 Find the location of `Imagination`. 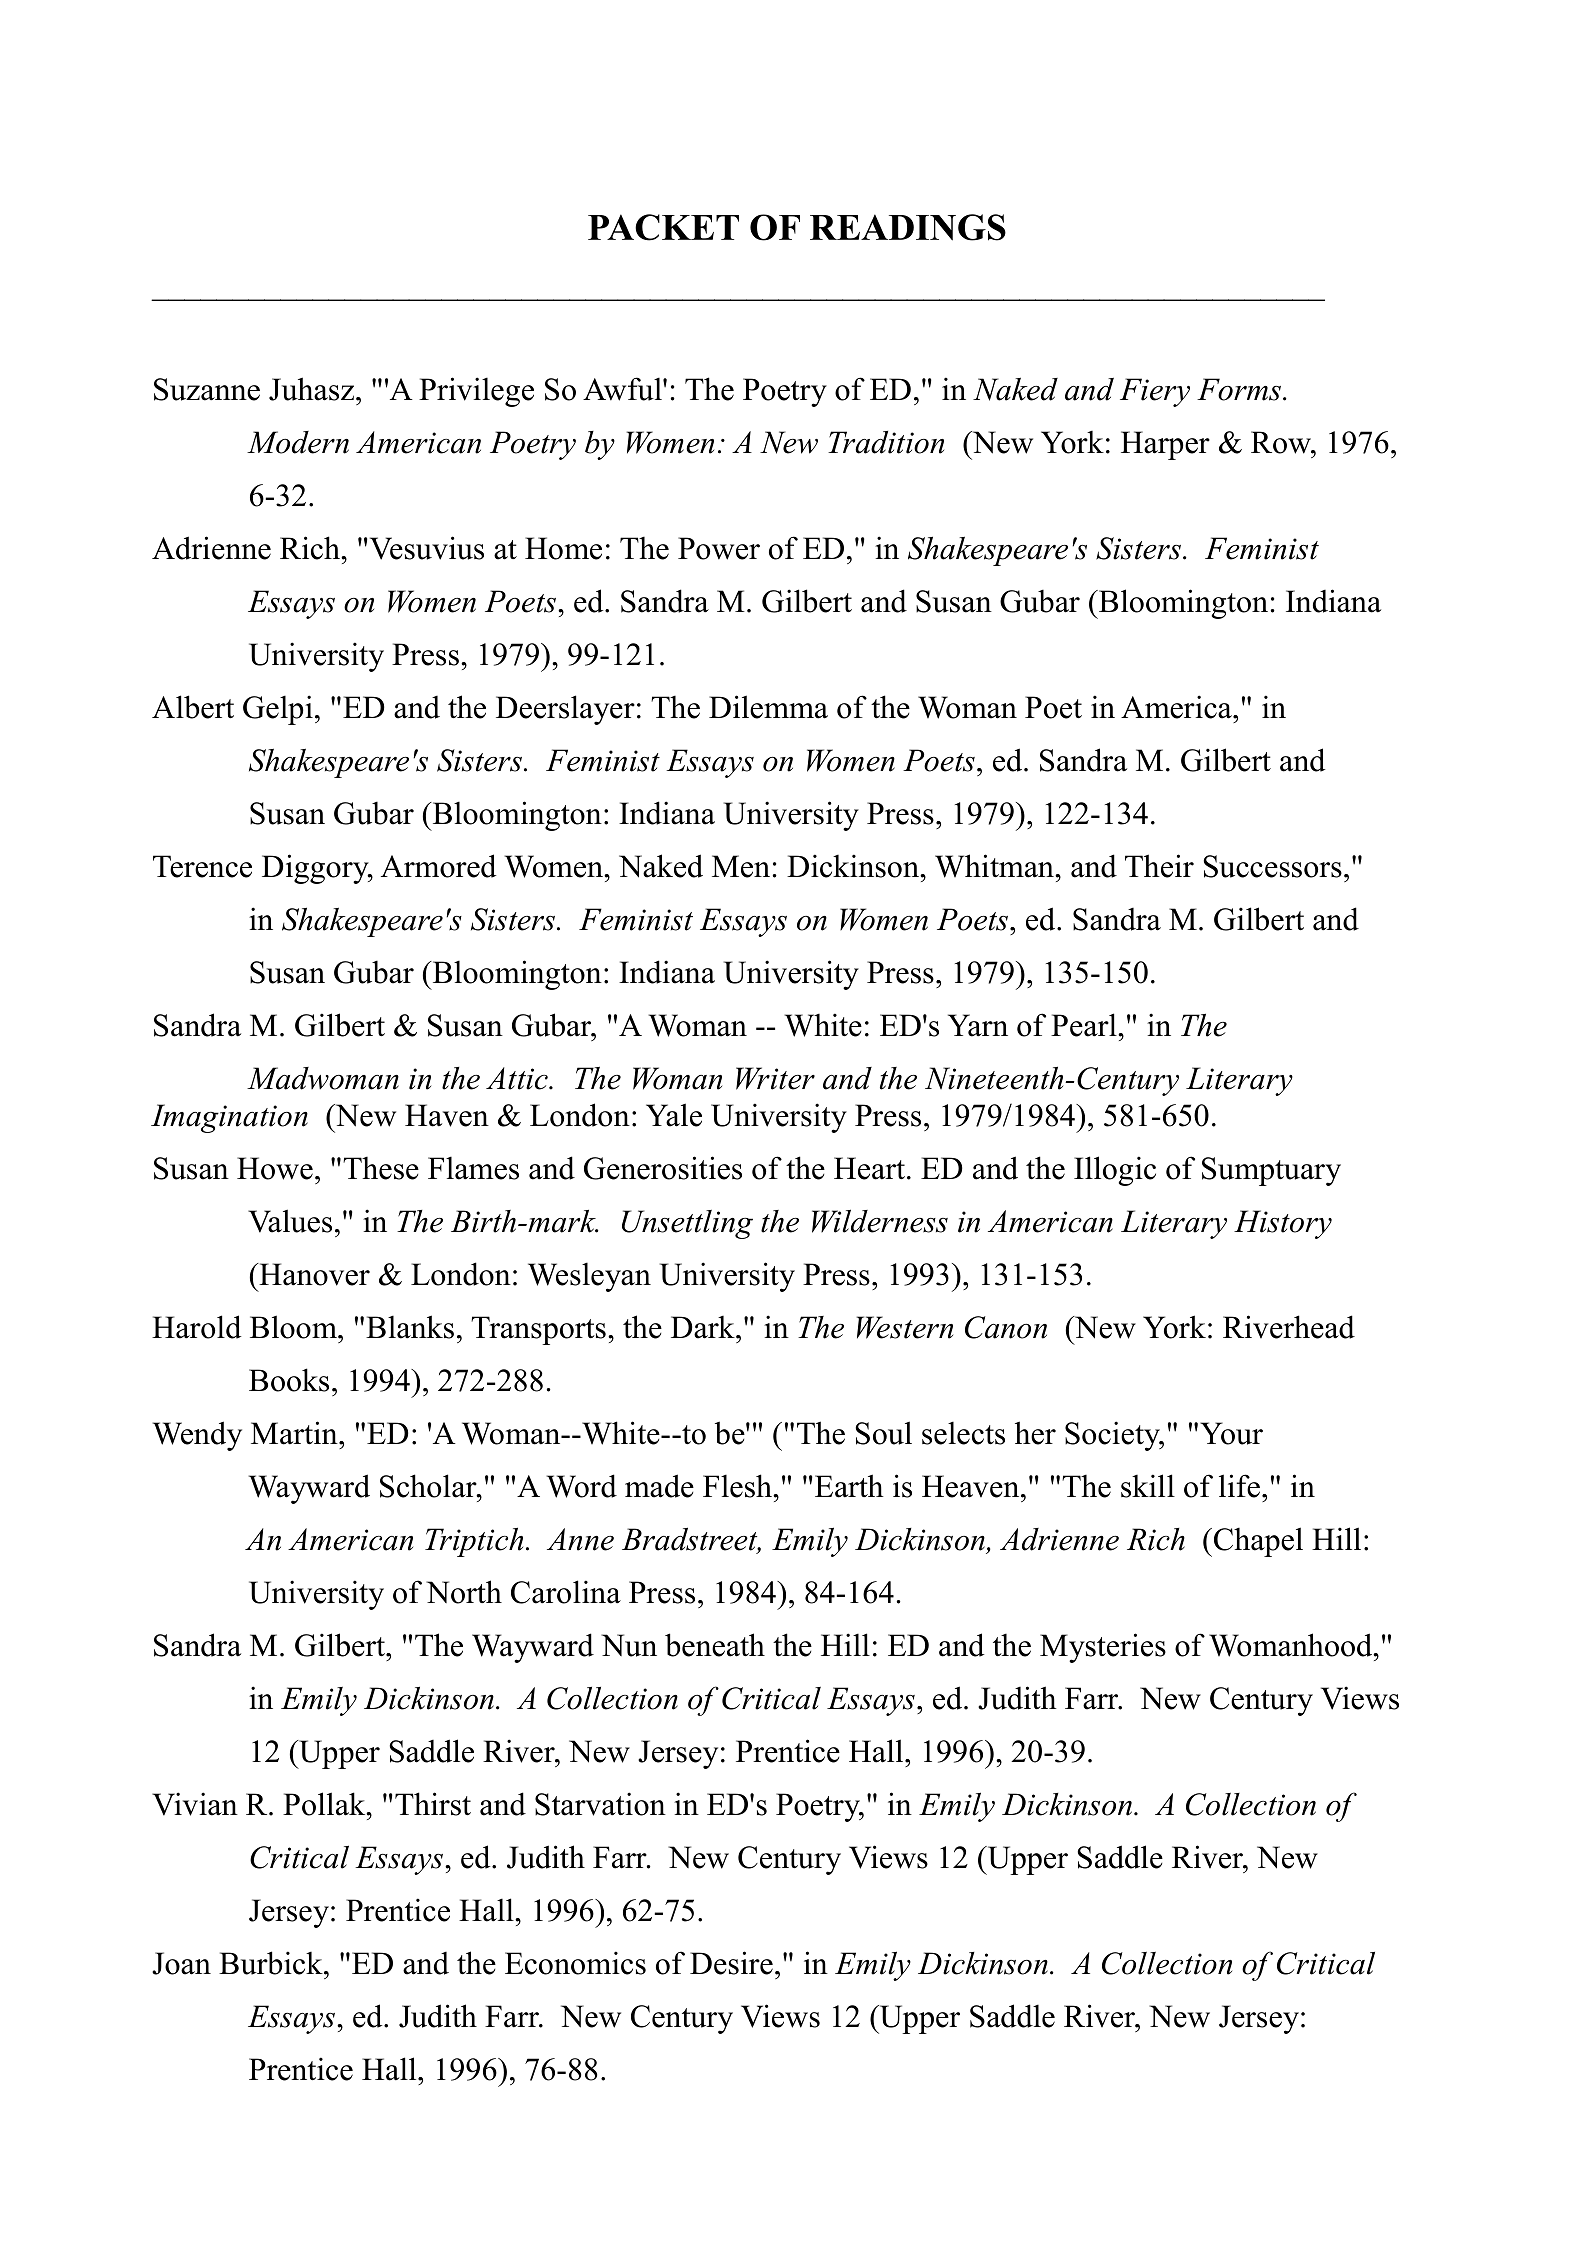

Imagination is located at coordinates (229, 1118).
